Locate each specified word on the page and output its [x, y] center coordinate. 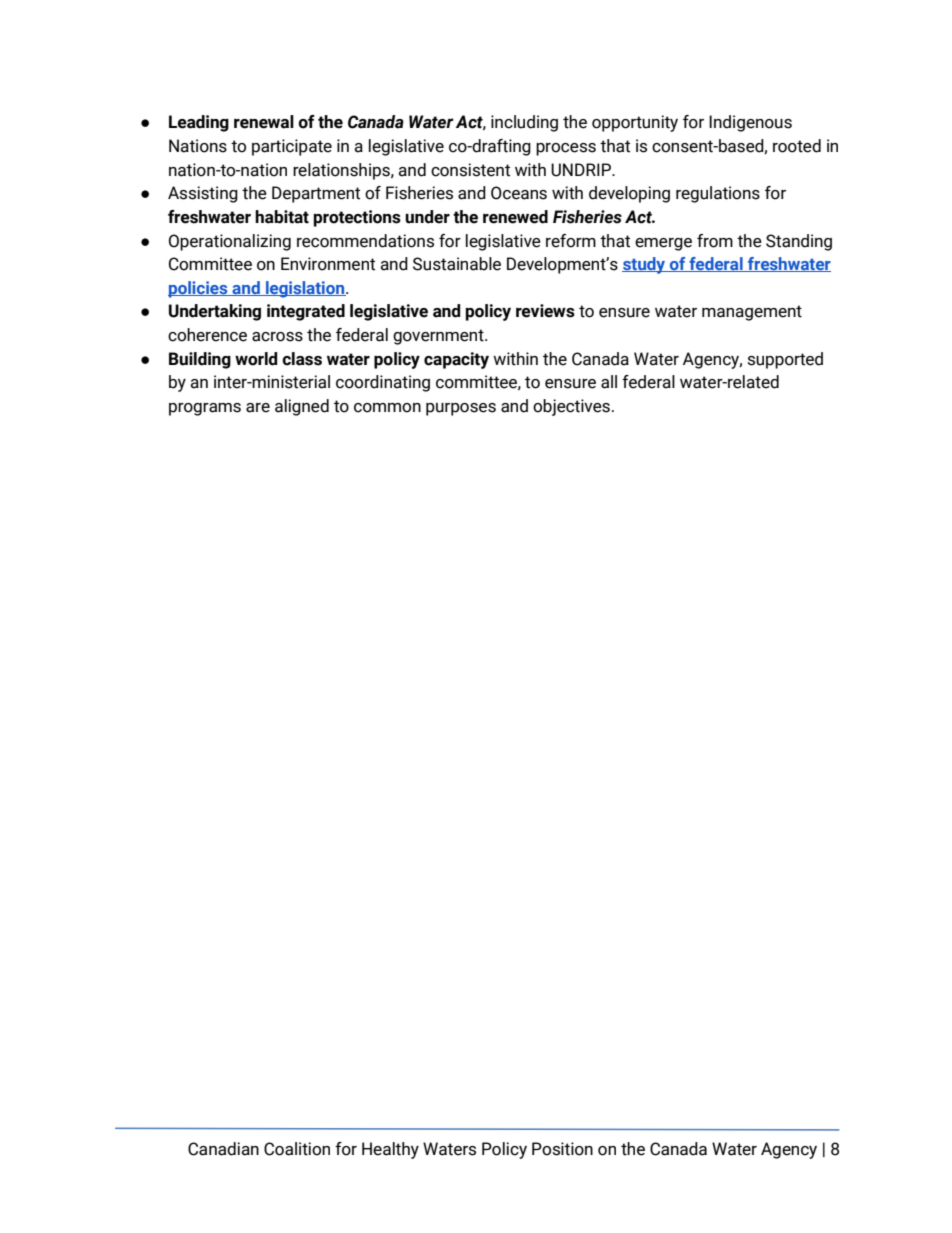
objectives [571, 407]
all [609, 382]
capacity [456, 360]
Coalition [297, 1149]
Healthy [390, 1150]
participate [292, 147]
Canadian [223, 1149]
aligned [302, 407]
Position [562, 1149]
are [258, 408]
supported [785, 360]
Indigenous [750, 123]
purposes [461, 409]
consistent [470, 170]
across [277, 337]
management [752, 313]
